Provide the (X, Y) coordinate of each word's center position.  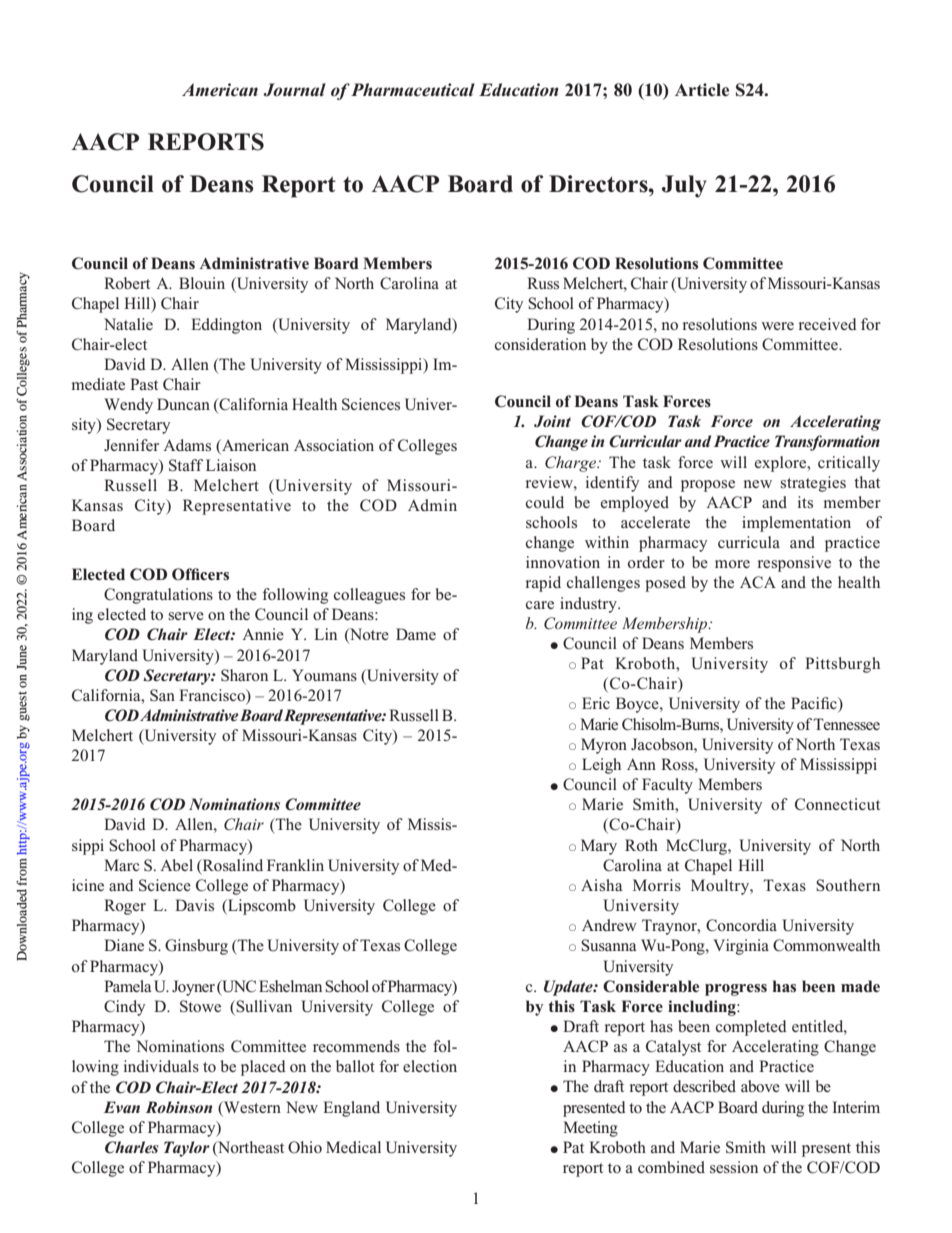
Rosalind (231, 866)
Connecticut (837, 804)
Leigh (601, 766)
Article (702, 90)
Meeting (590, 1129)
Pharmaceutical (413, 89)
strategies (813, 484)
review (550, 482)
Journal (295, 90)
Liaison (231, 465)
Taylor (187, 1149)
